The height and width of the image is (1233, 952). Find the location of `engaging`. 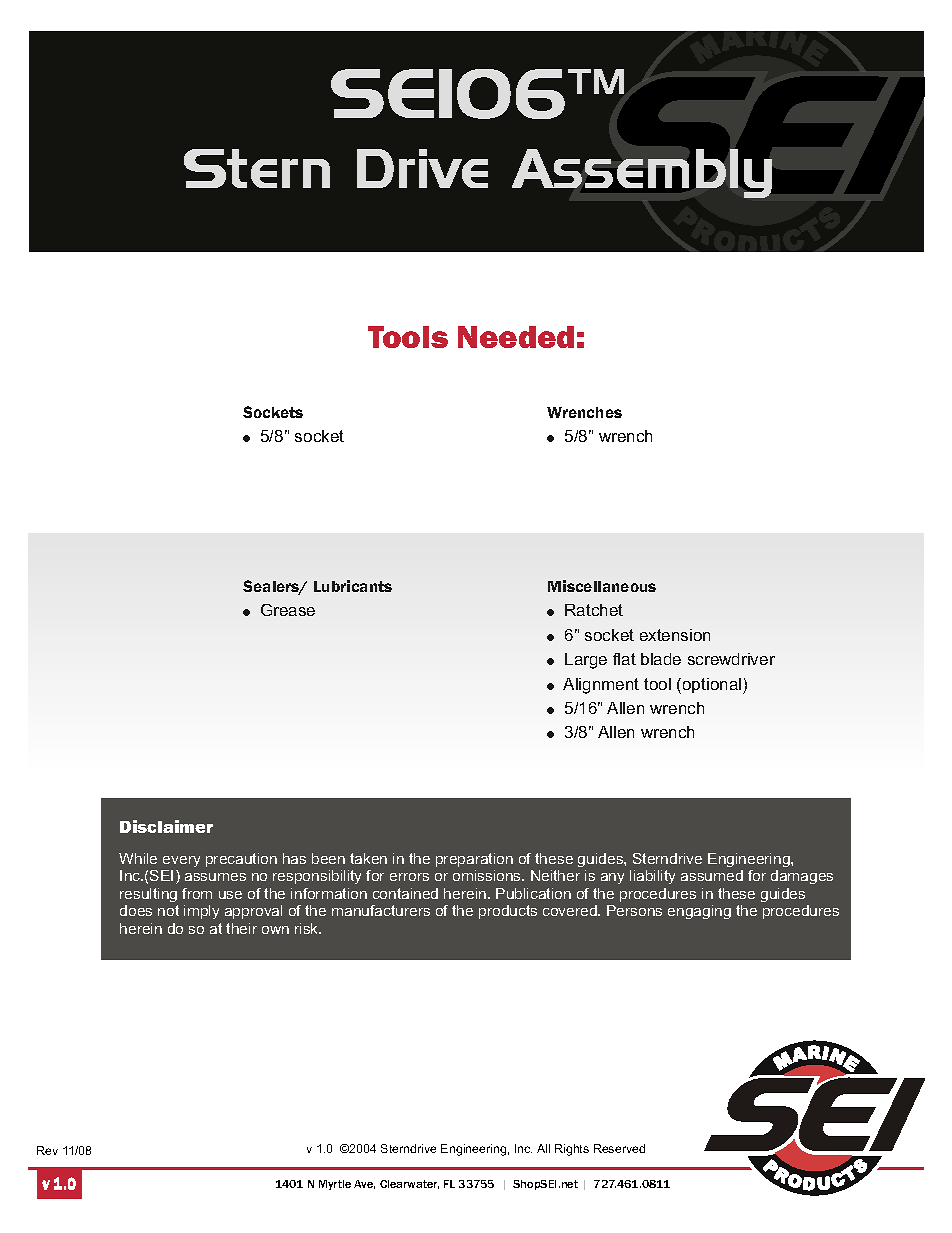

engaging is located at coordinates (699, 912).
